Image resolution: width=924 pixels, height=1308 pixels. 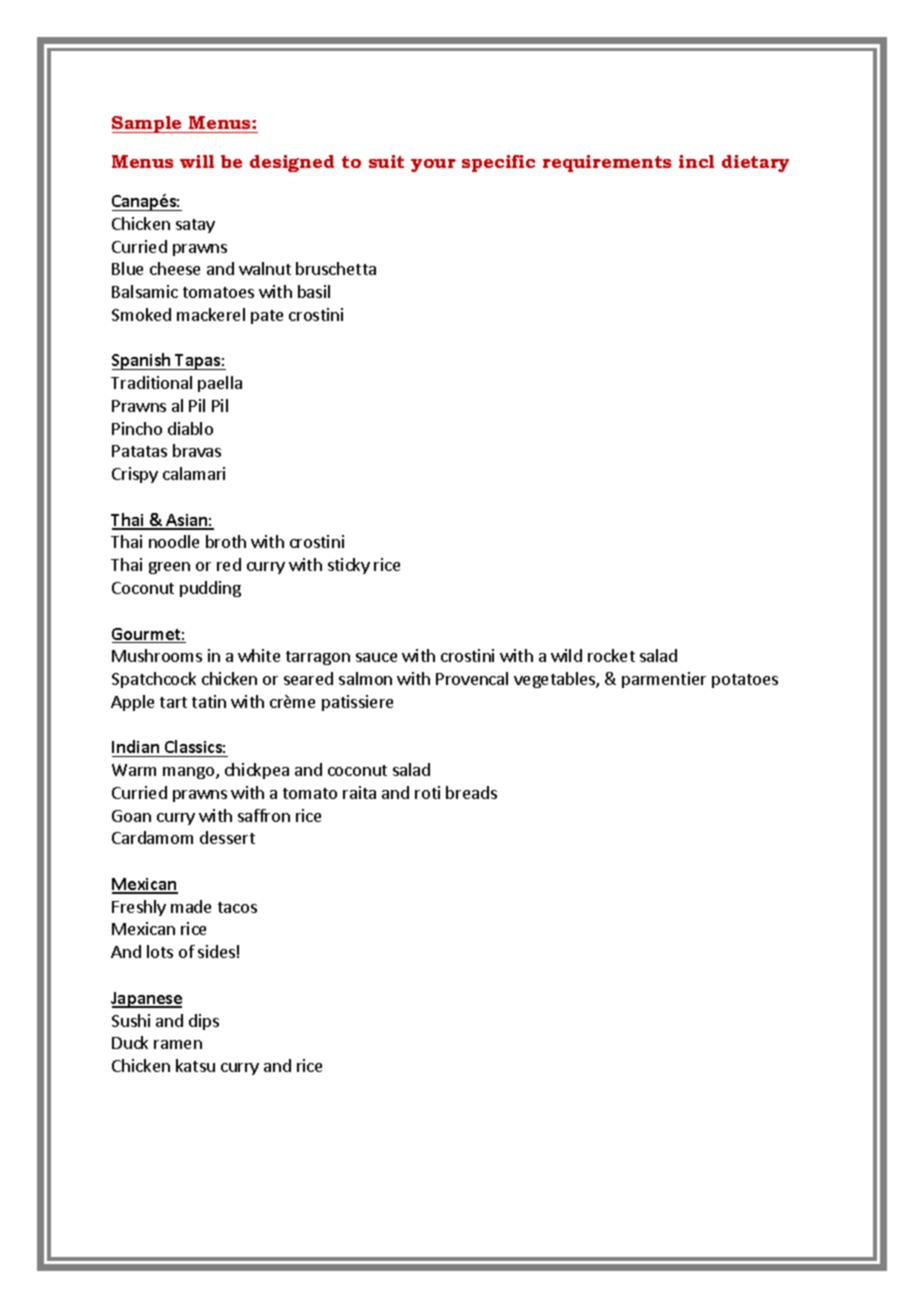 What do you see at coordinates (169, 568) in the screenshot?
I see `green` at bounding box center [169, 568].
